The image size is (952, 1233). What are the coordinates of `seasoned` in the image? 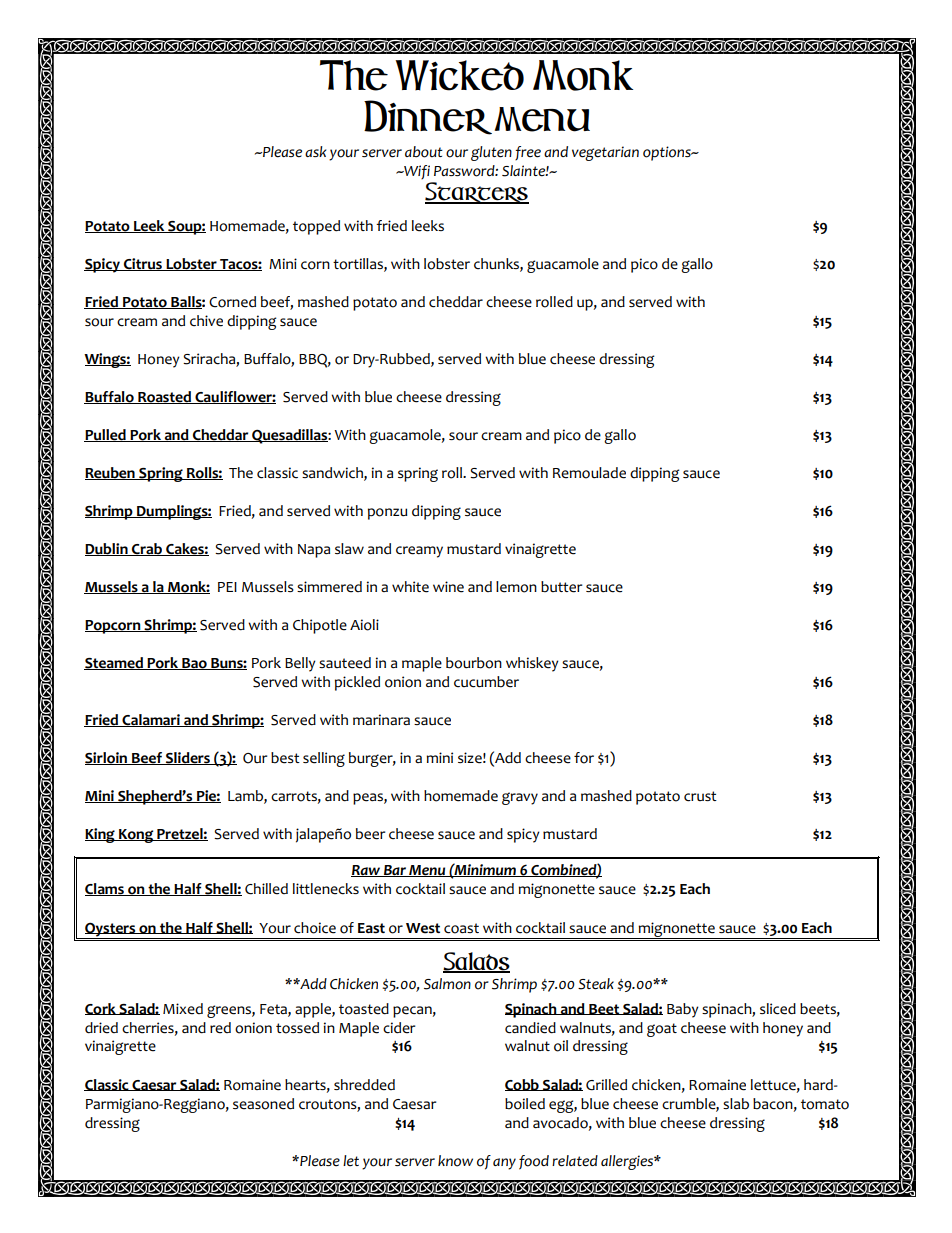 It's located at (263, 1104).
